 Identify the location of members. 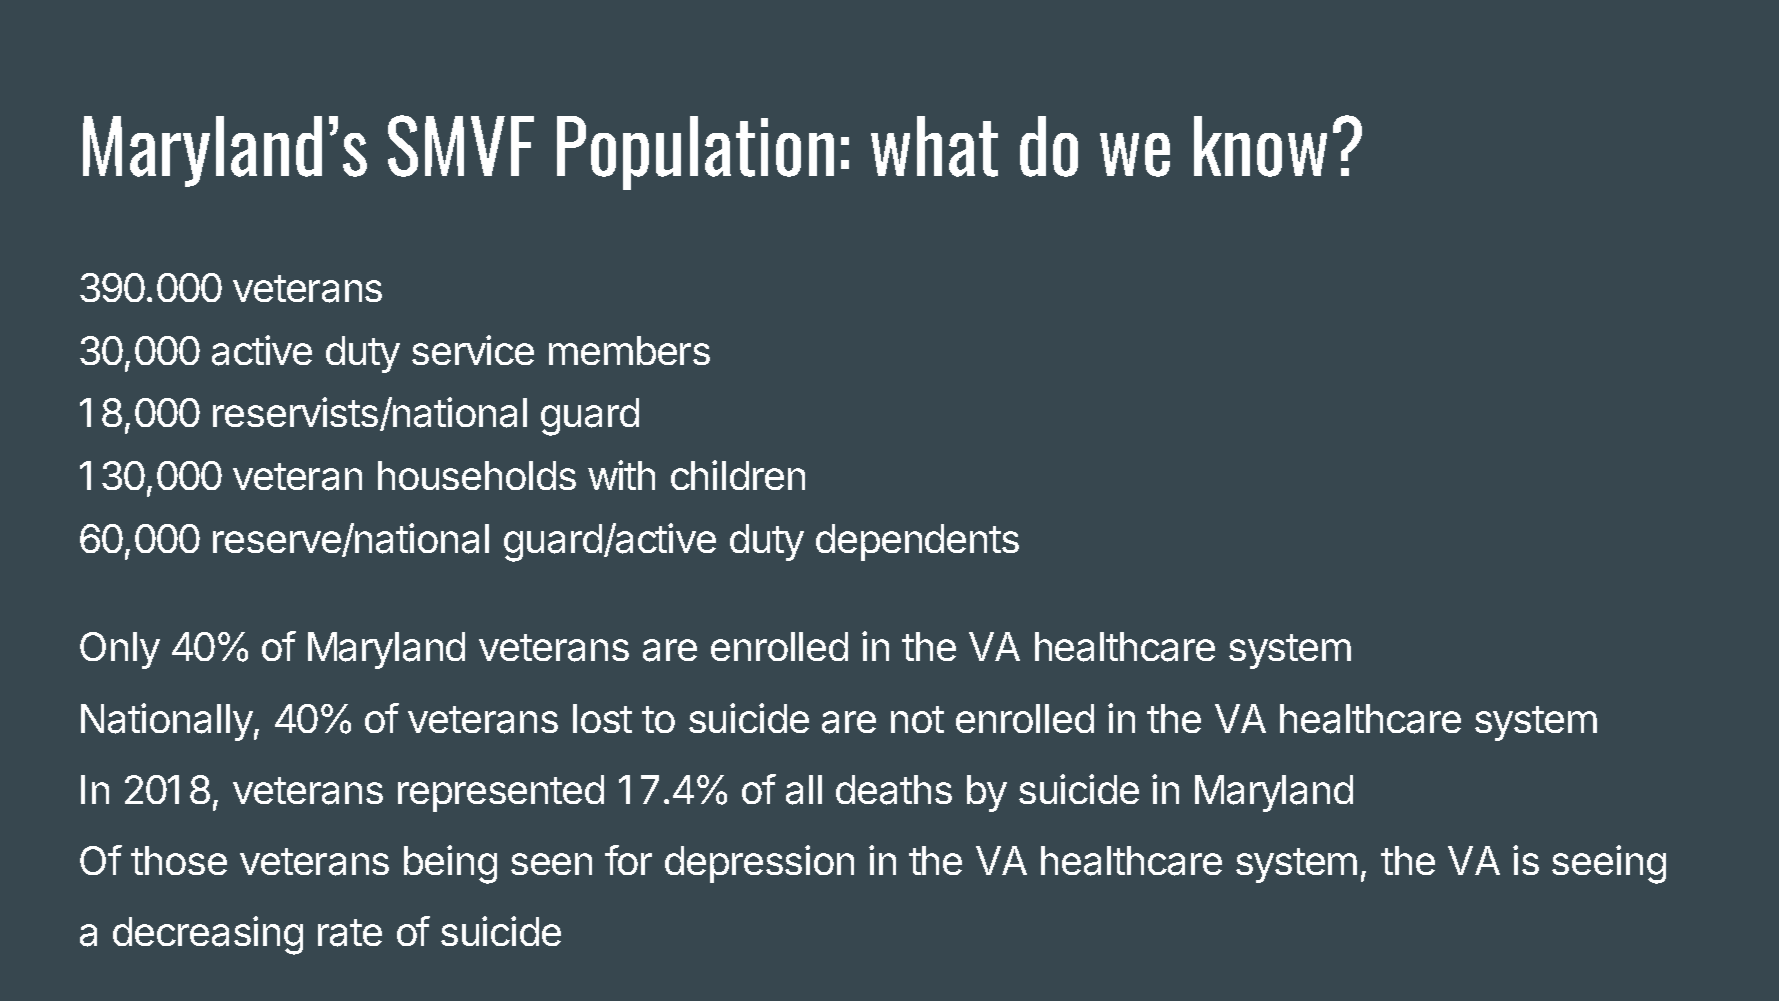
(629, 350).
